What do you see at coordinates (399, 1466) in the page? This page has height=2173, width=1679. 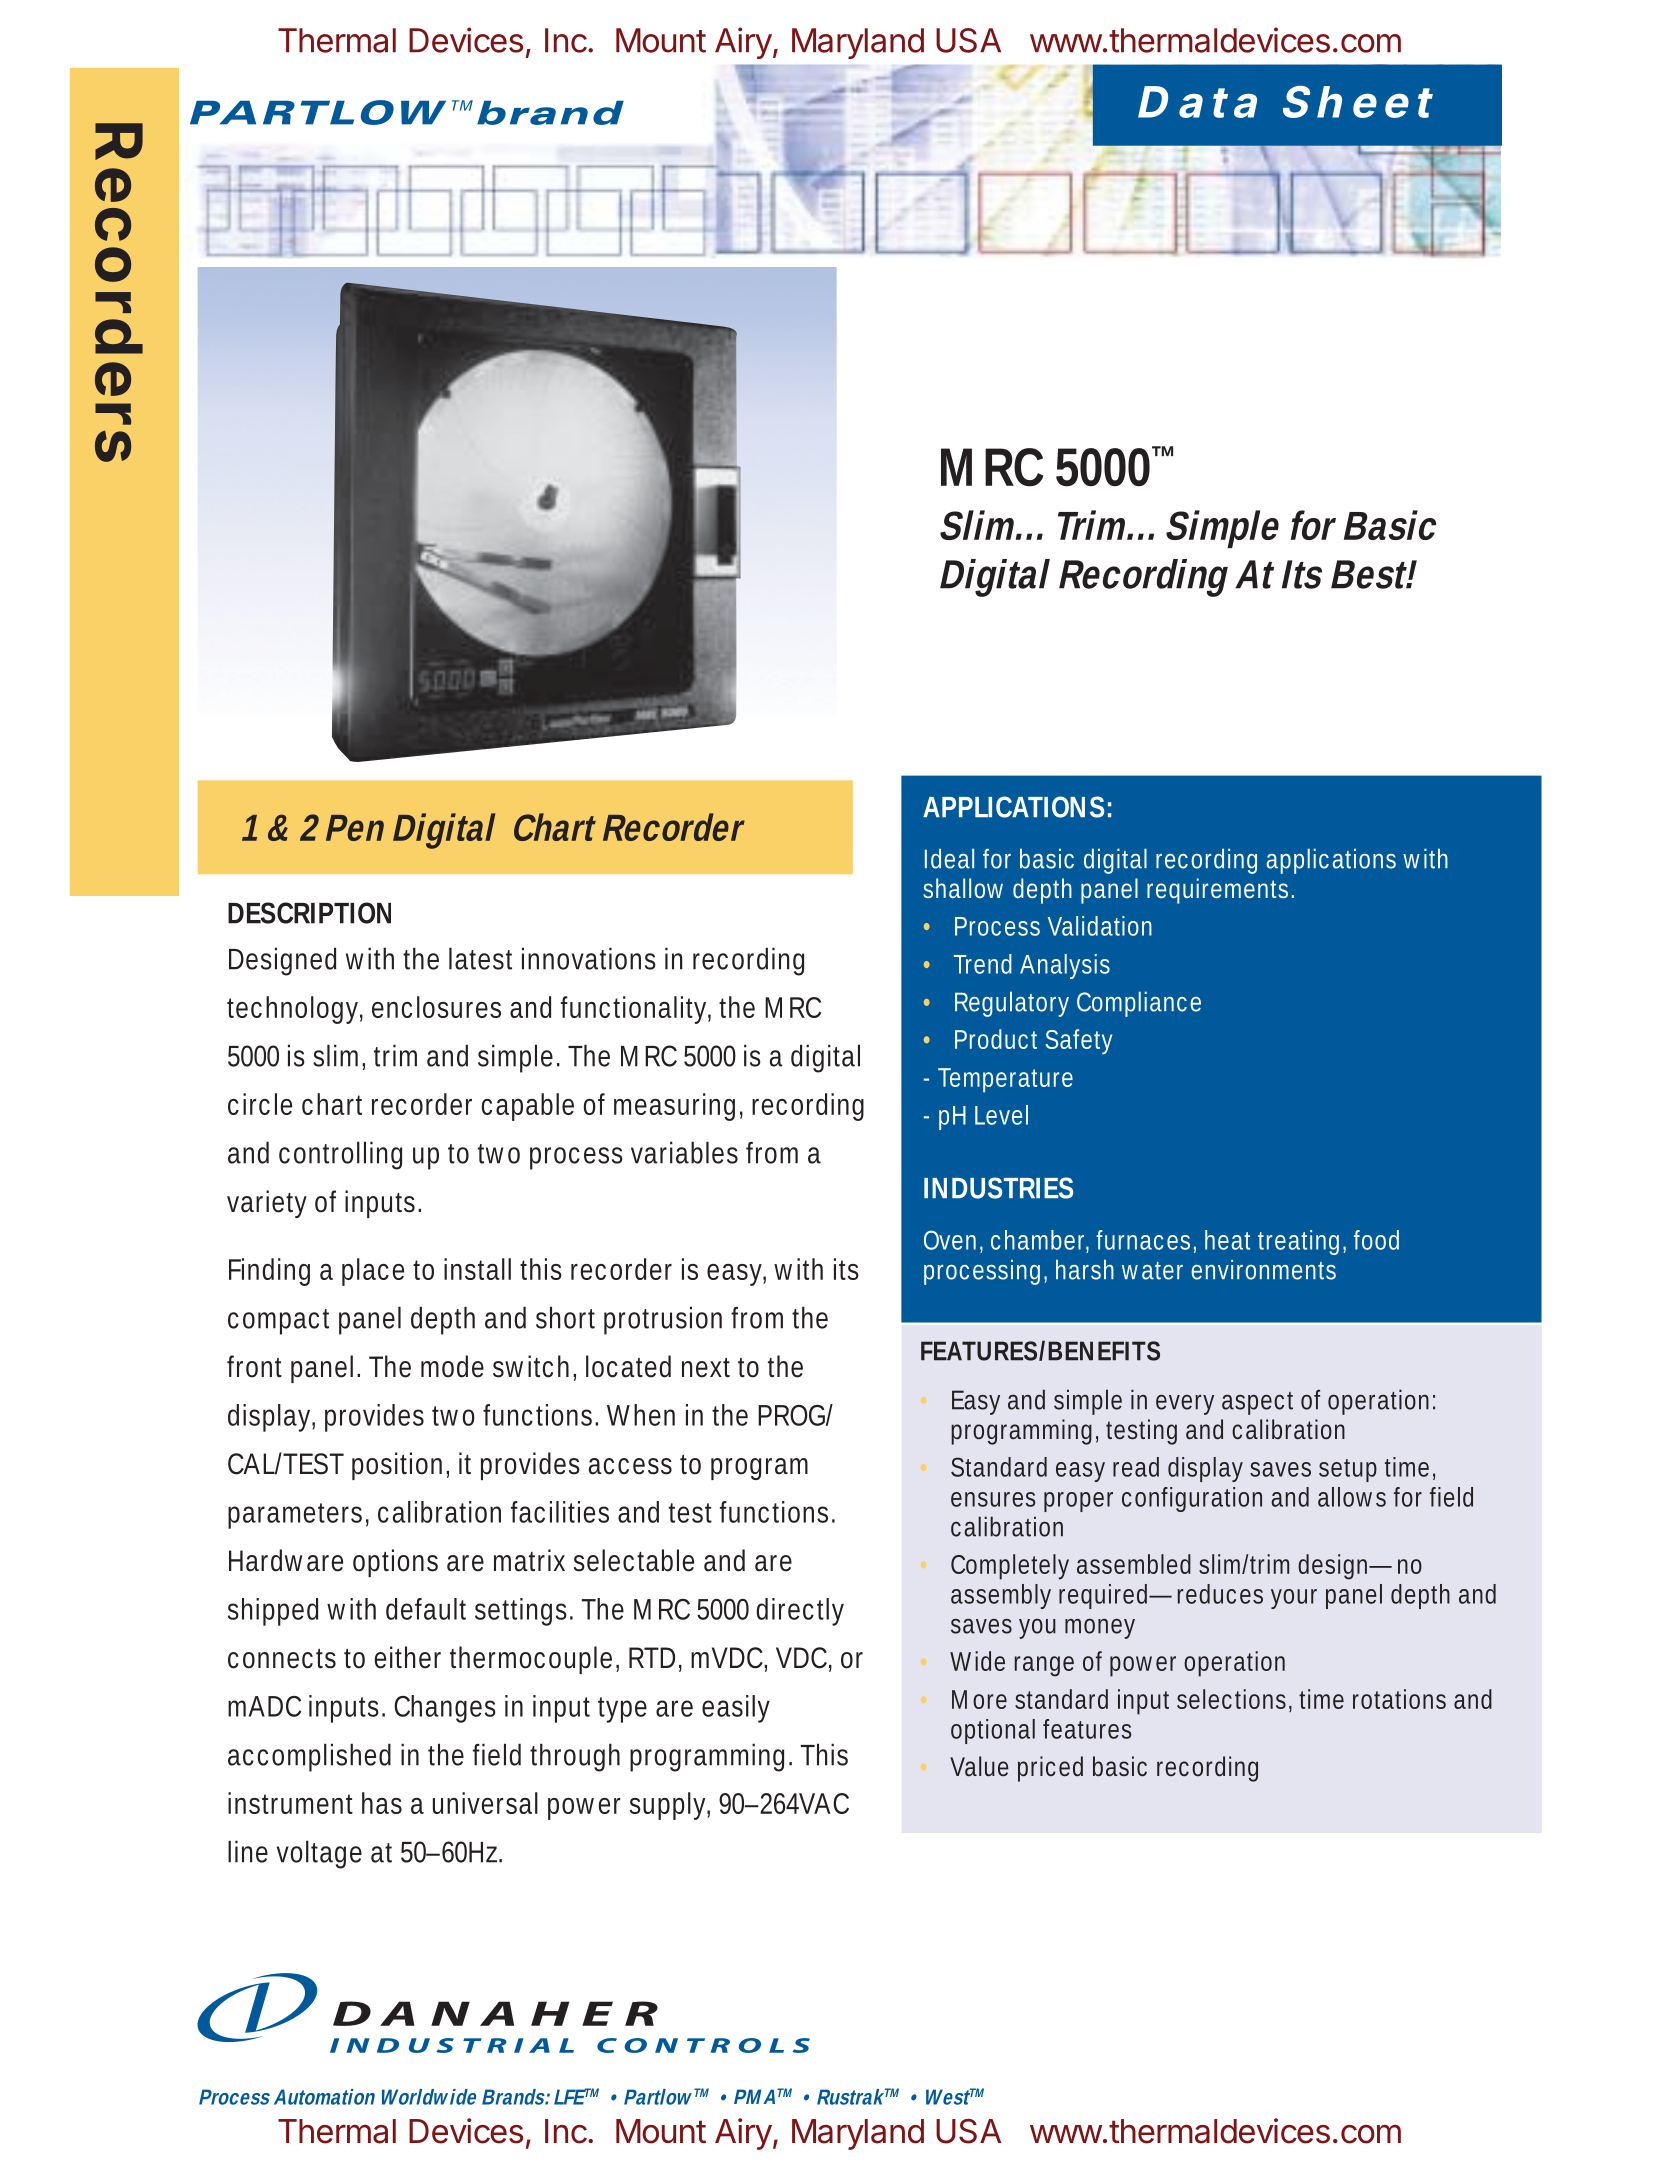 I see `position` at bounding box center [399, 1466].
